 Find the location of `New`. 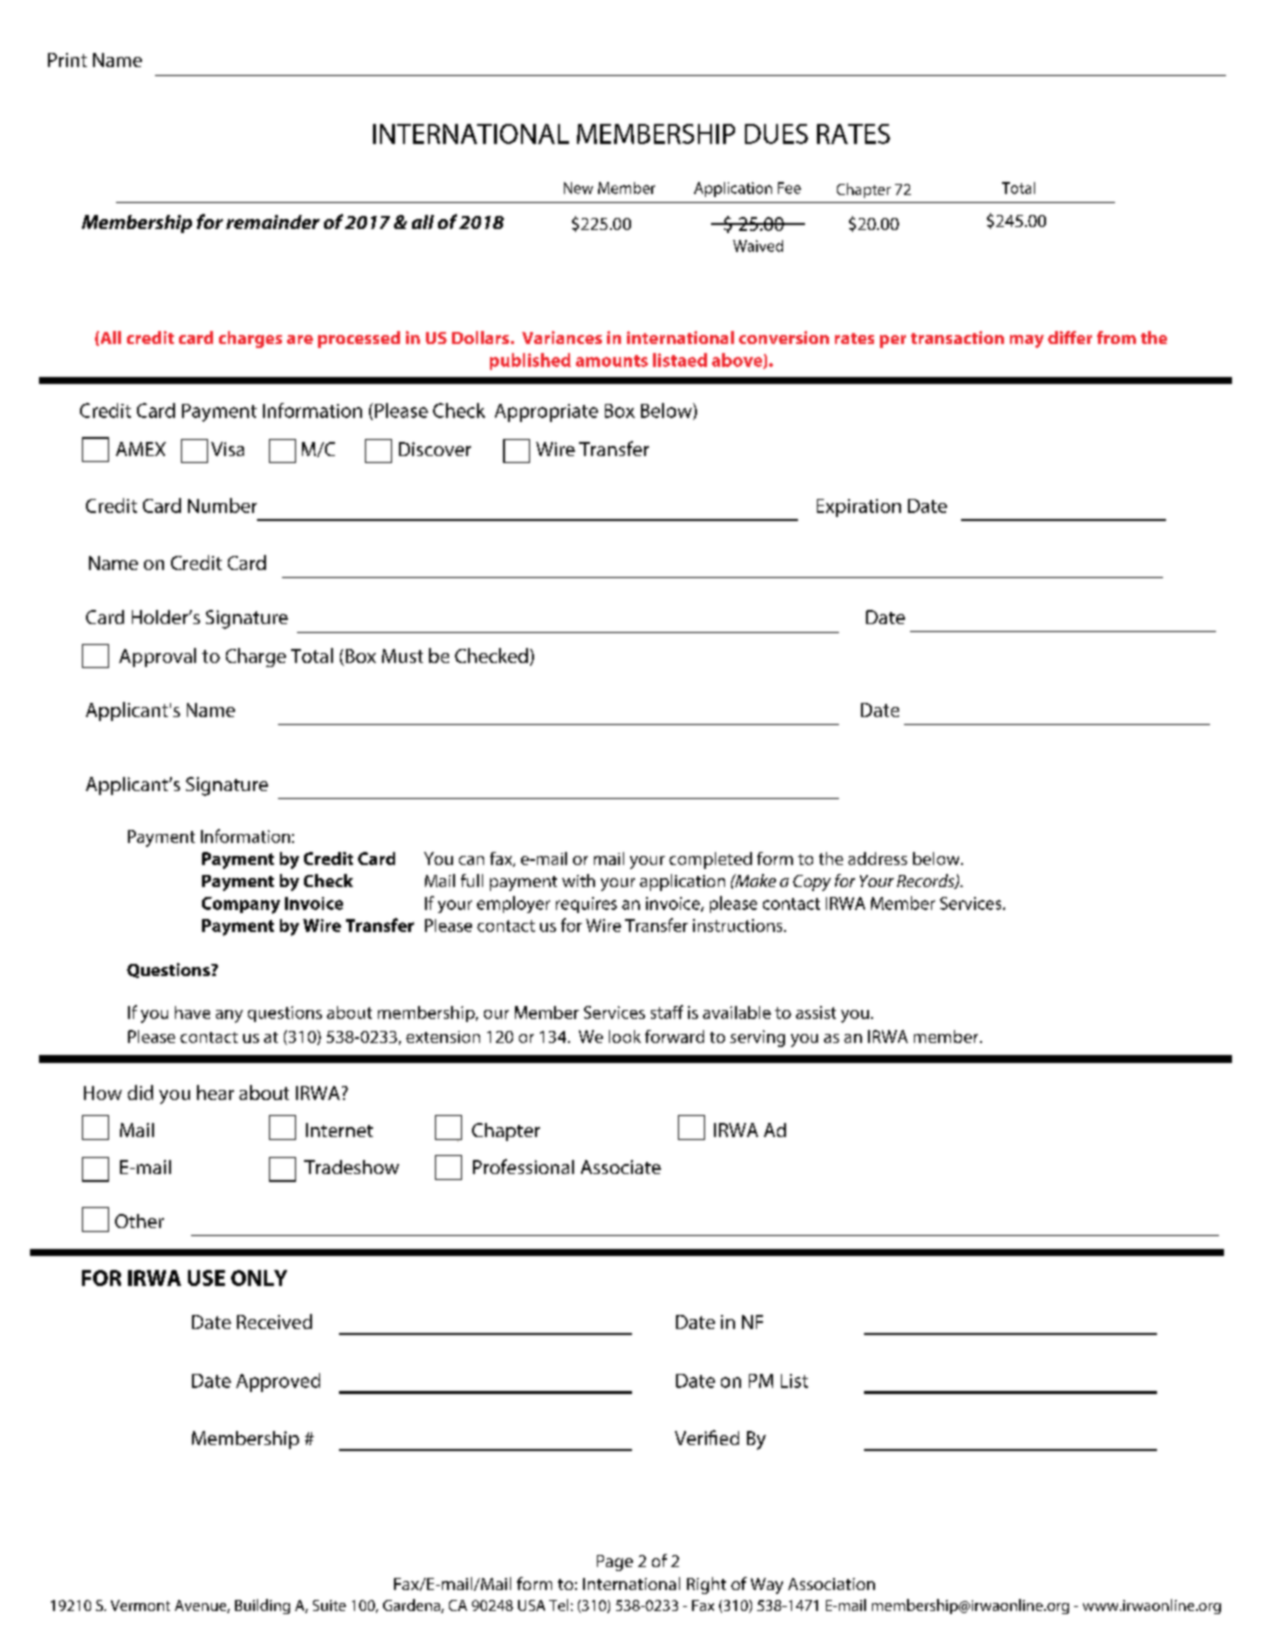

New is located at coordinates (578, 188).
